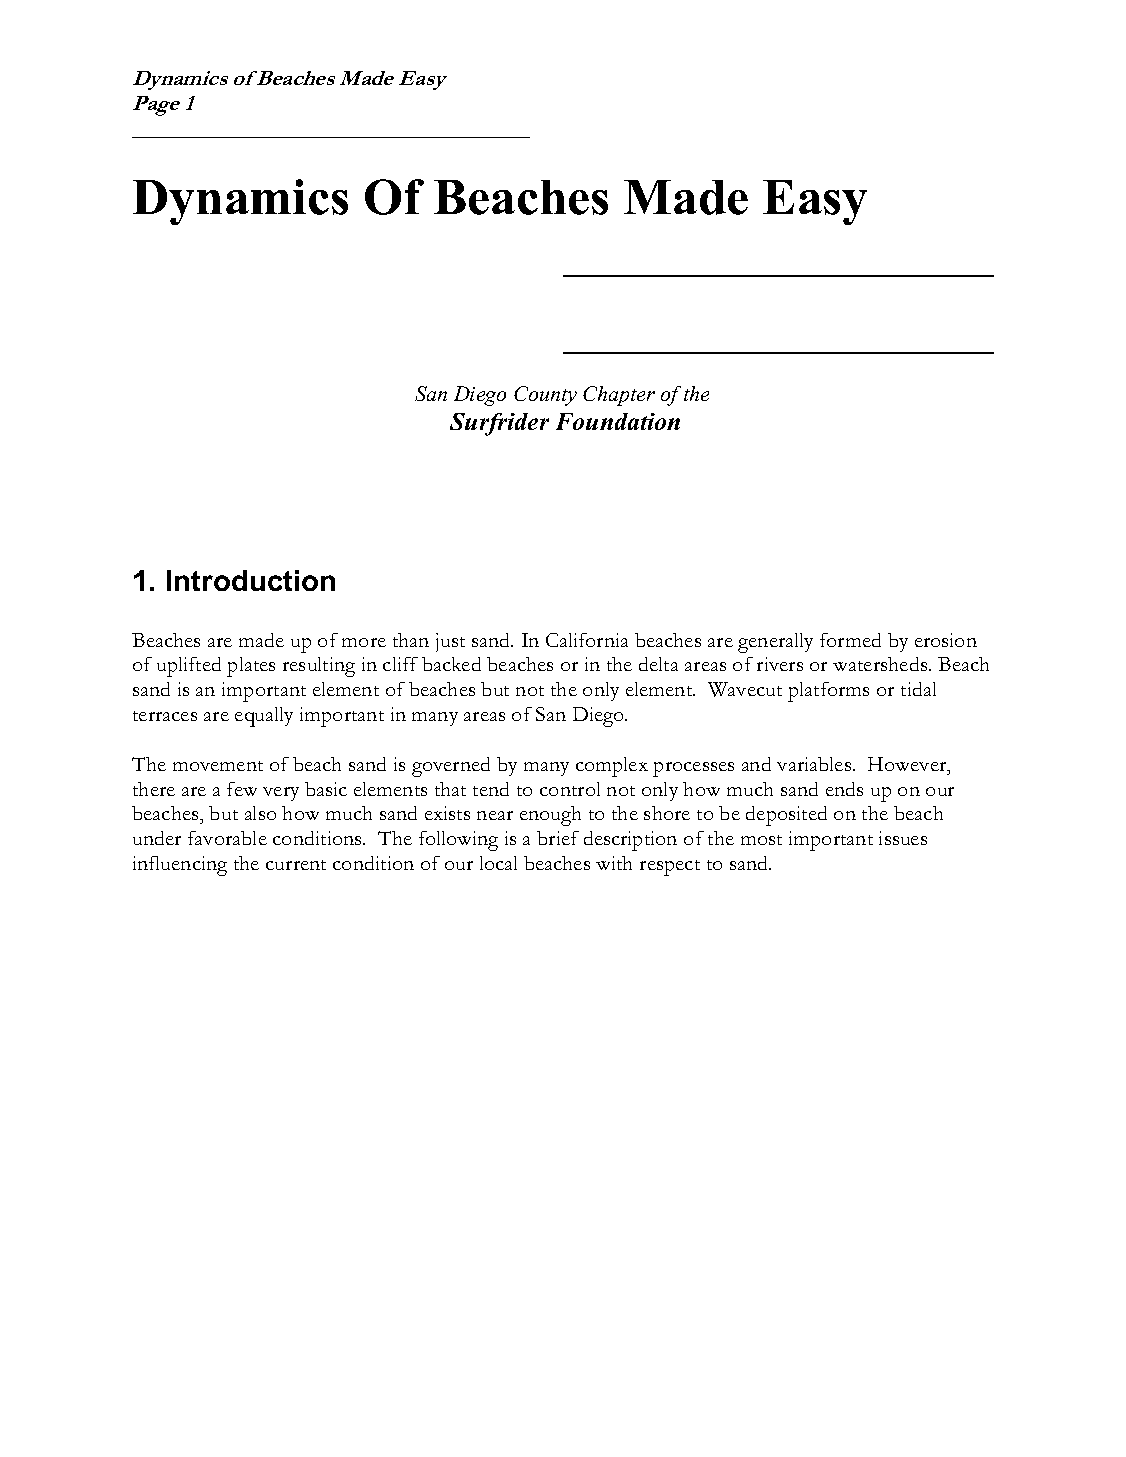 The height and width of the screenshot is (1457, 1126). What do you see at coordinates (499, 424) in the screenshot?
I see `Surfrider` at bounding box center [499, 424].
